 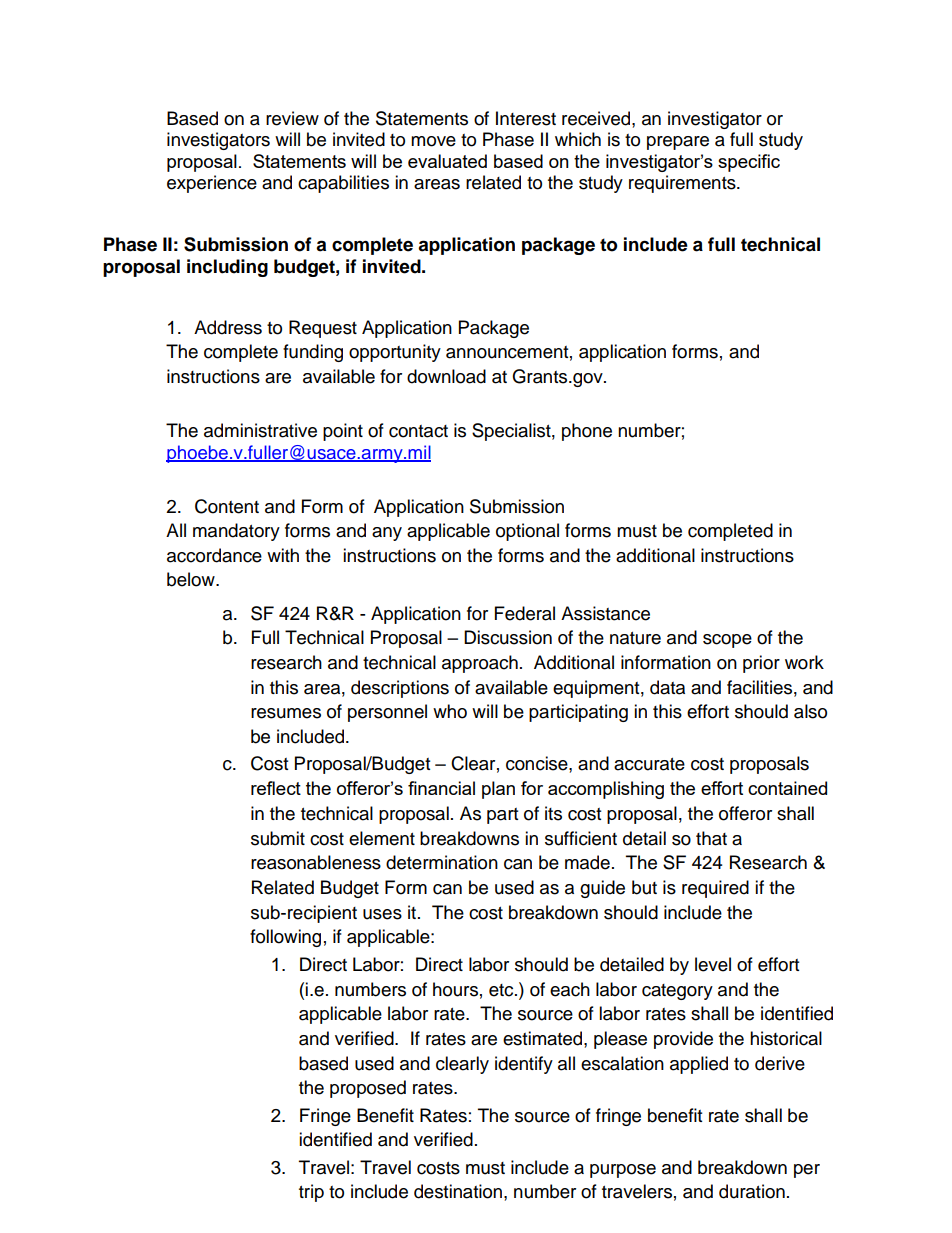 I want to click on duration, so click(x=752, y=1191).
